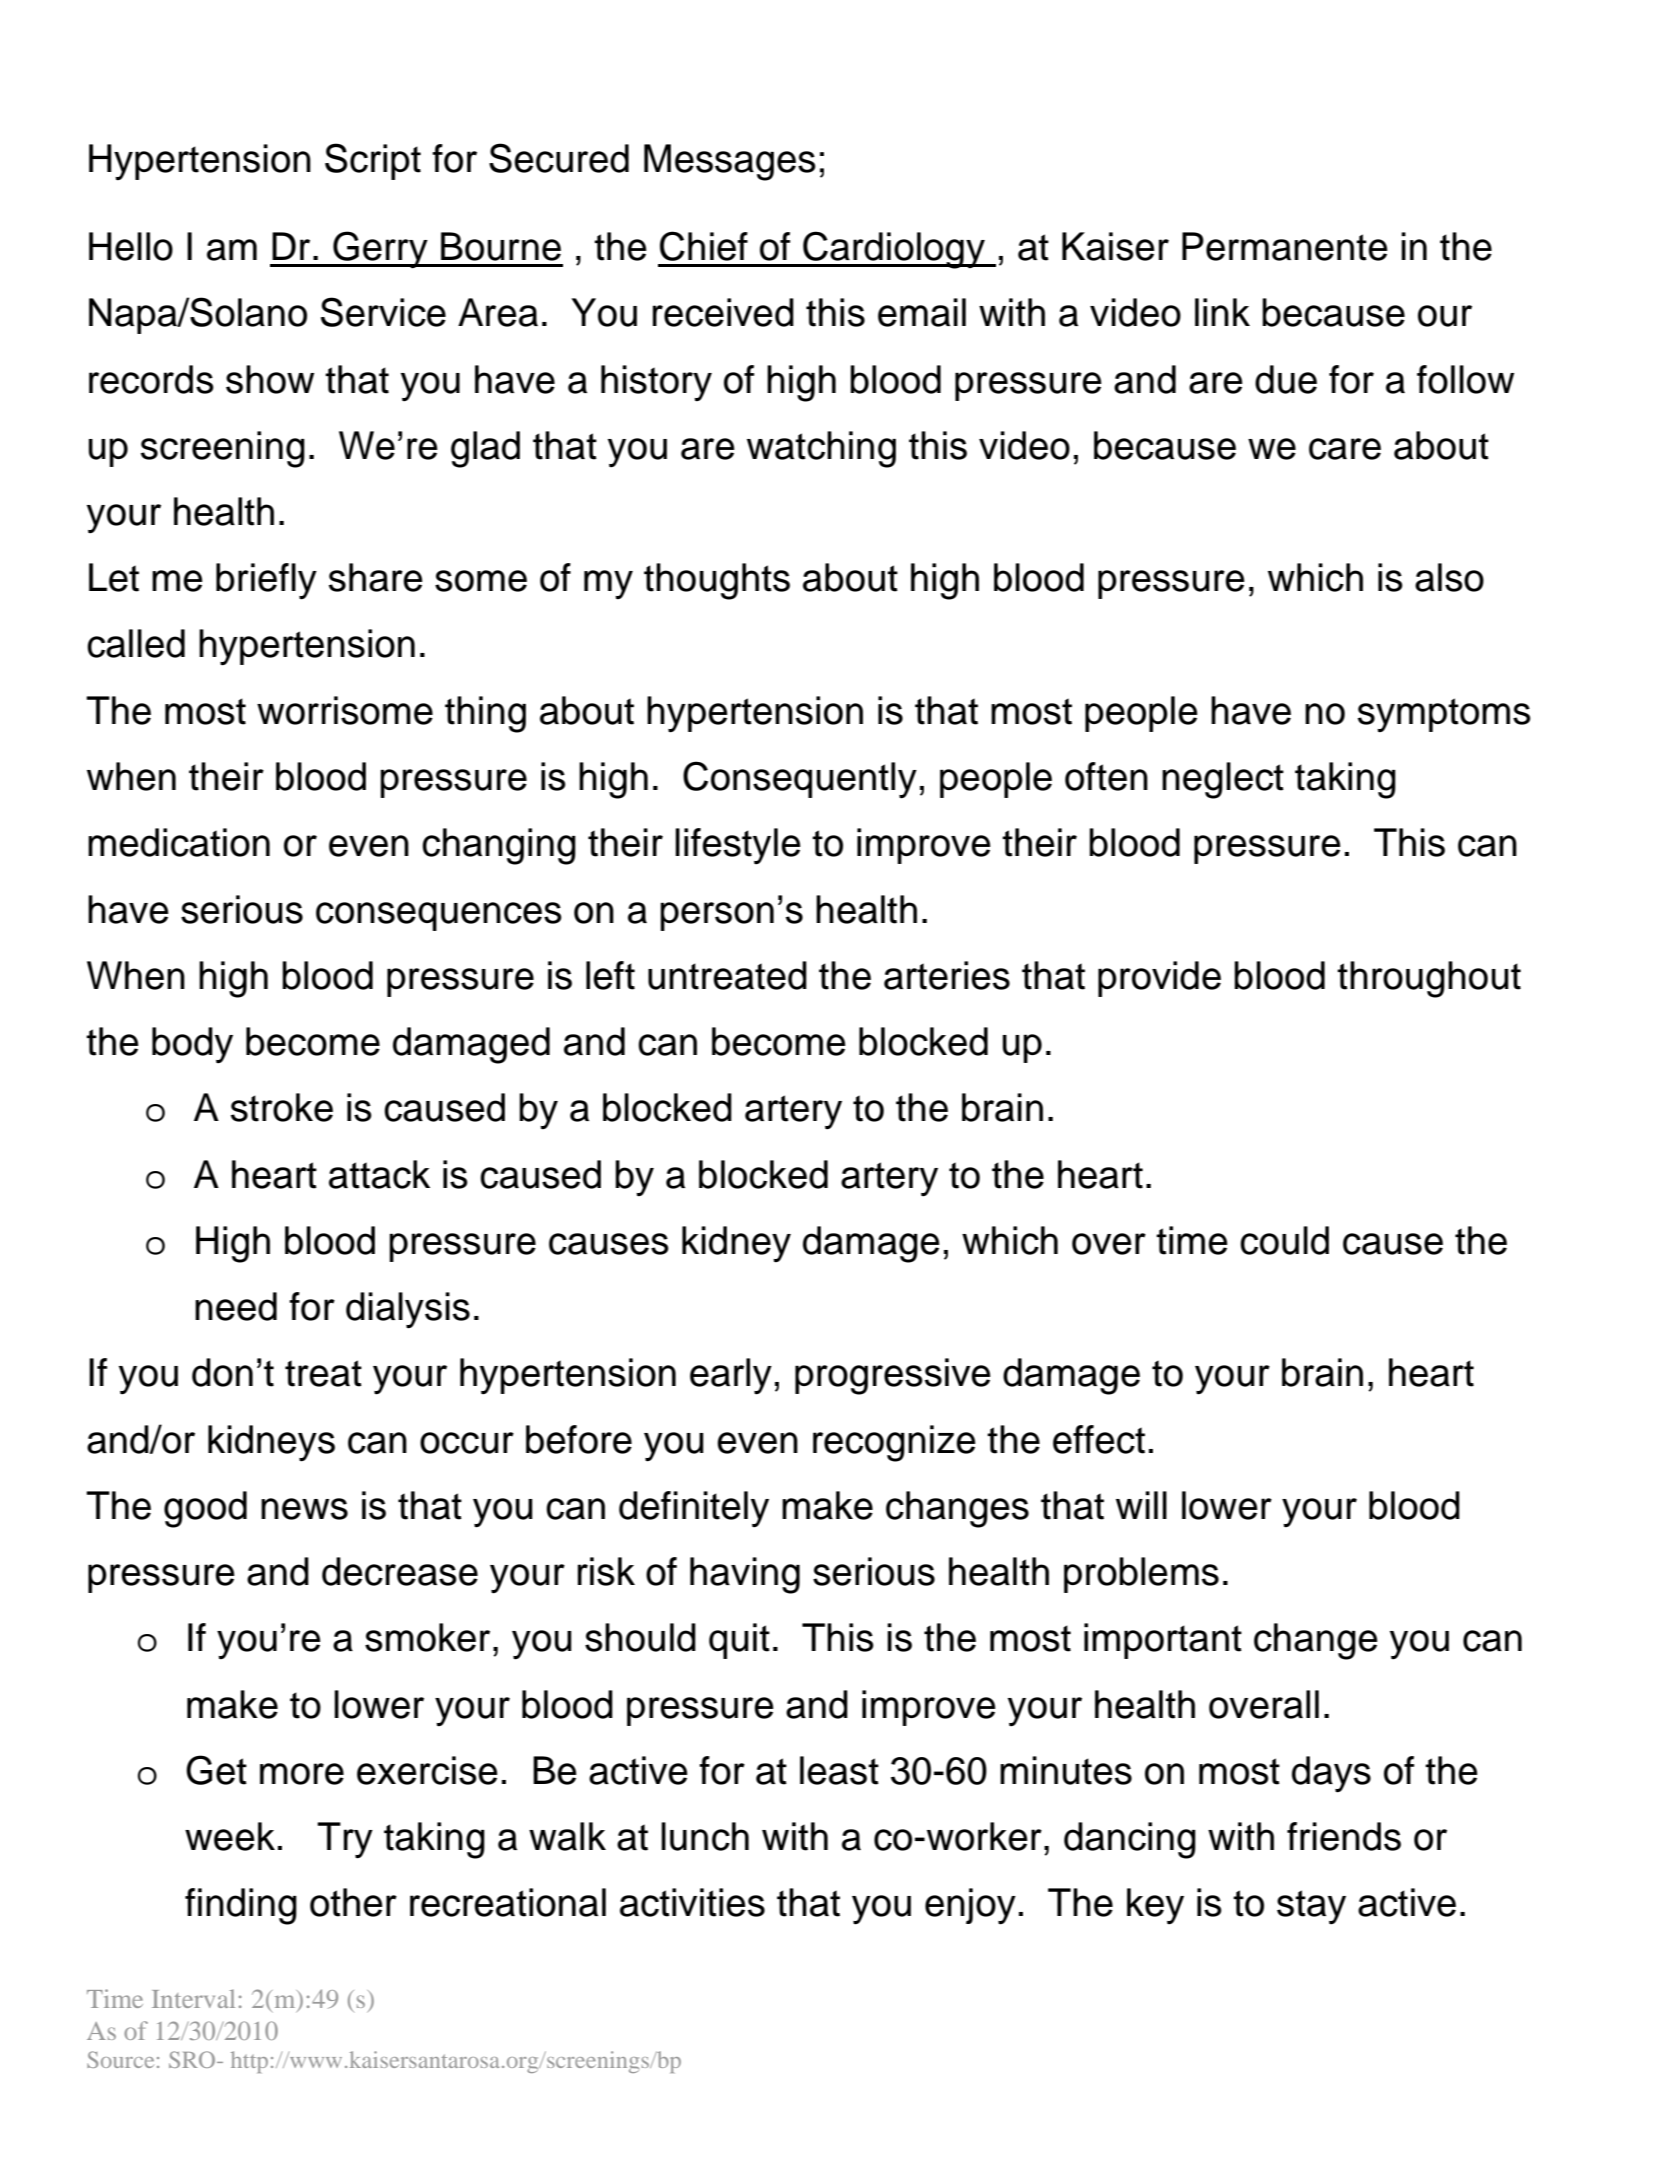  Describe the element at coordinates (179, 842) in the screenshot. I see `medication` at that location.
